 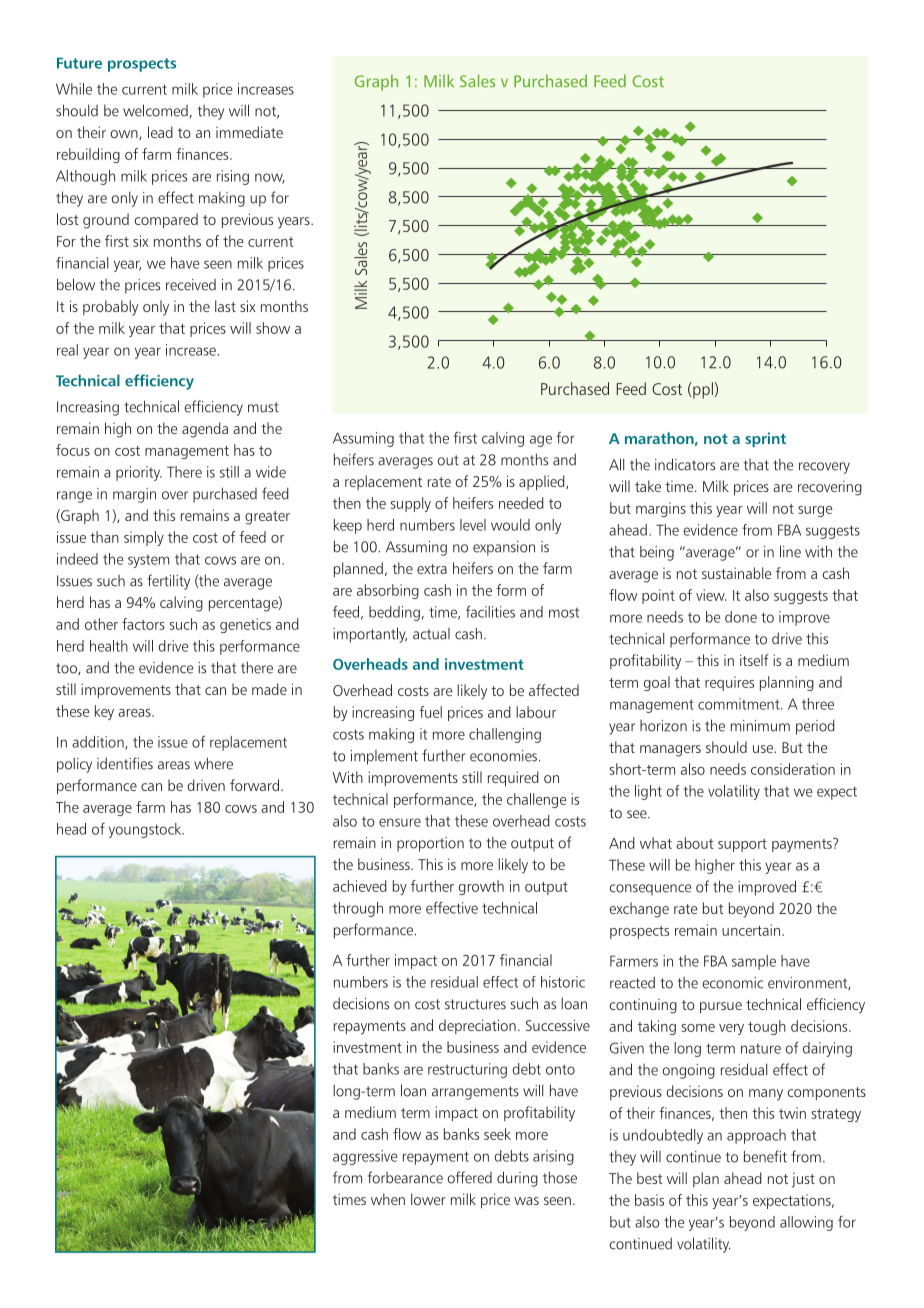 I want to click on support, so click(x=742, y=845).
